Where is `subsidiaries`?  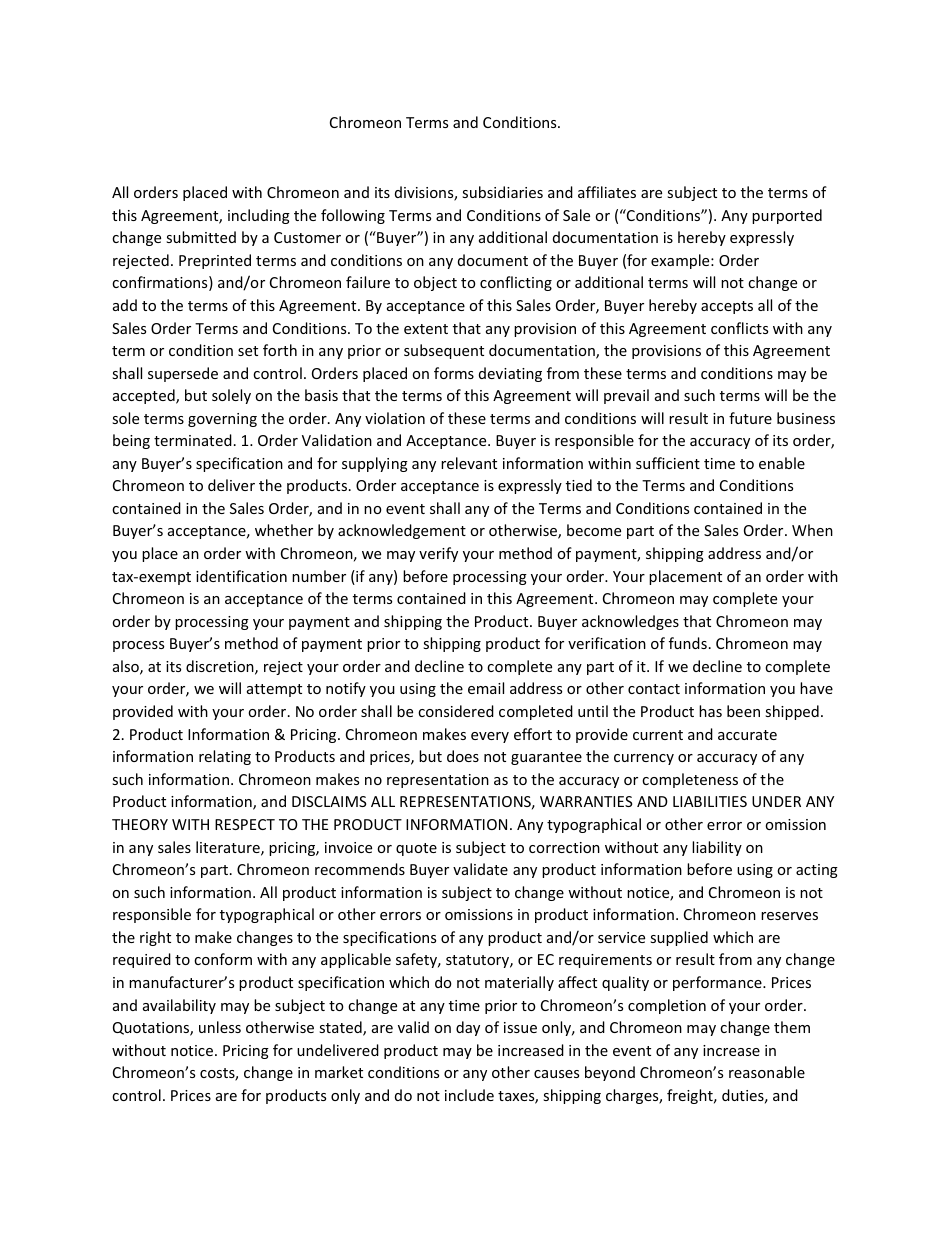 subsidiaries is located at coordinates (502, 192).
